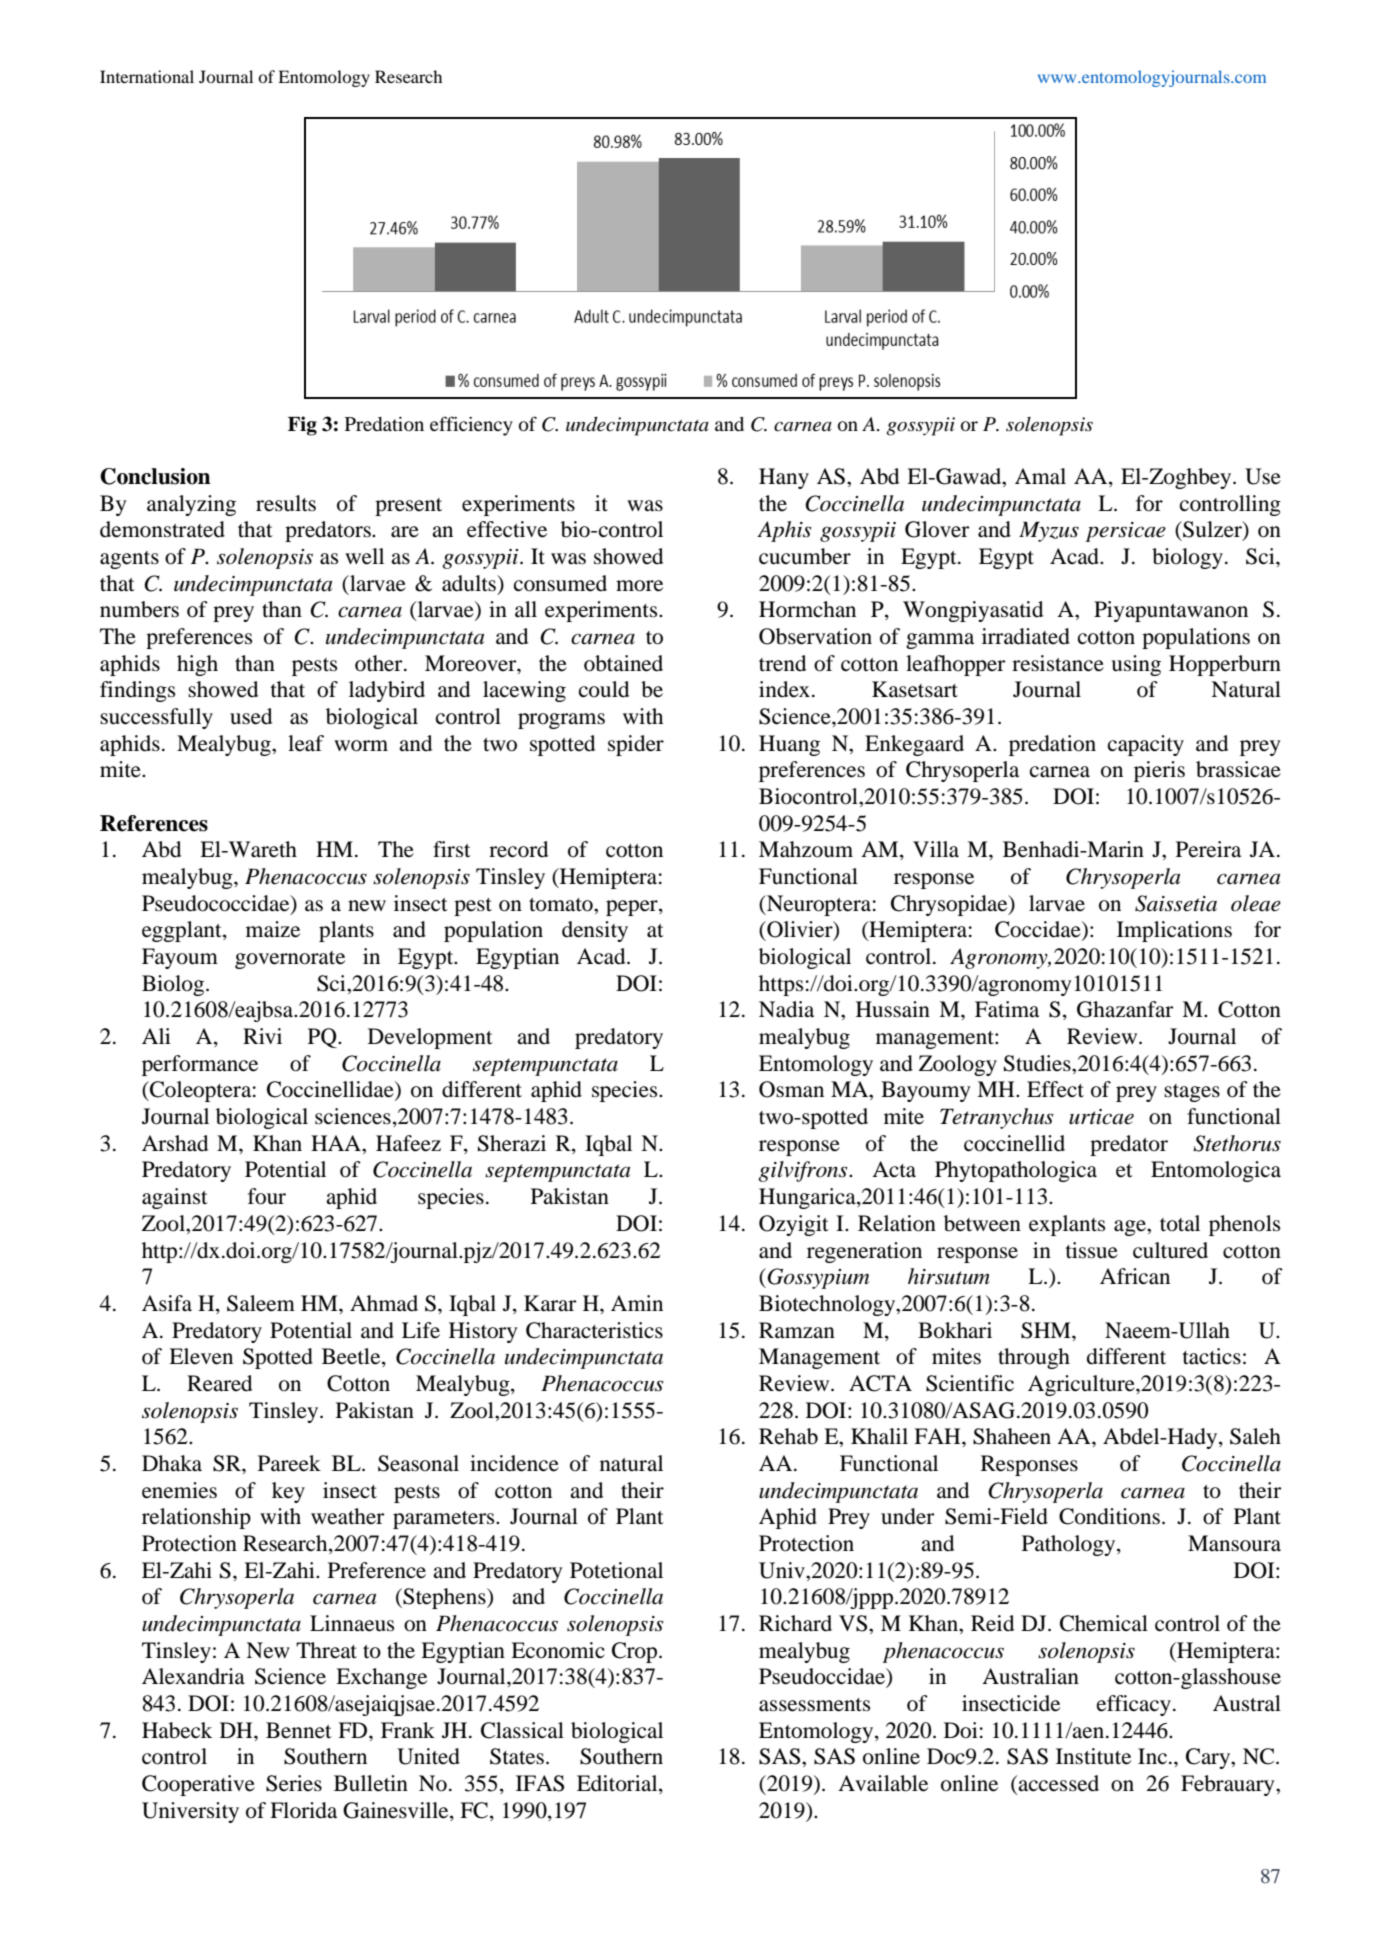 This screenshot has height=1953, width=1381. What do you see at coordinates (1047, 1330) in the screenshot?
I see `SHM` at bounding box center [1047, 1330].
